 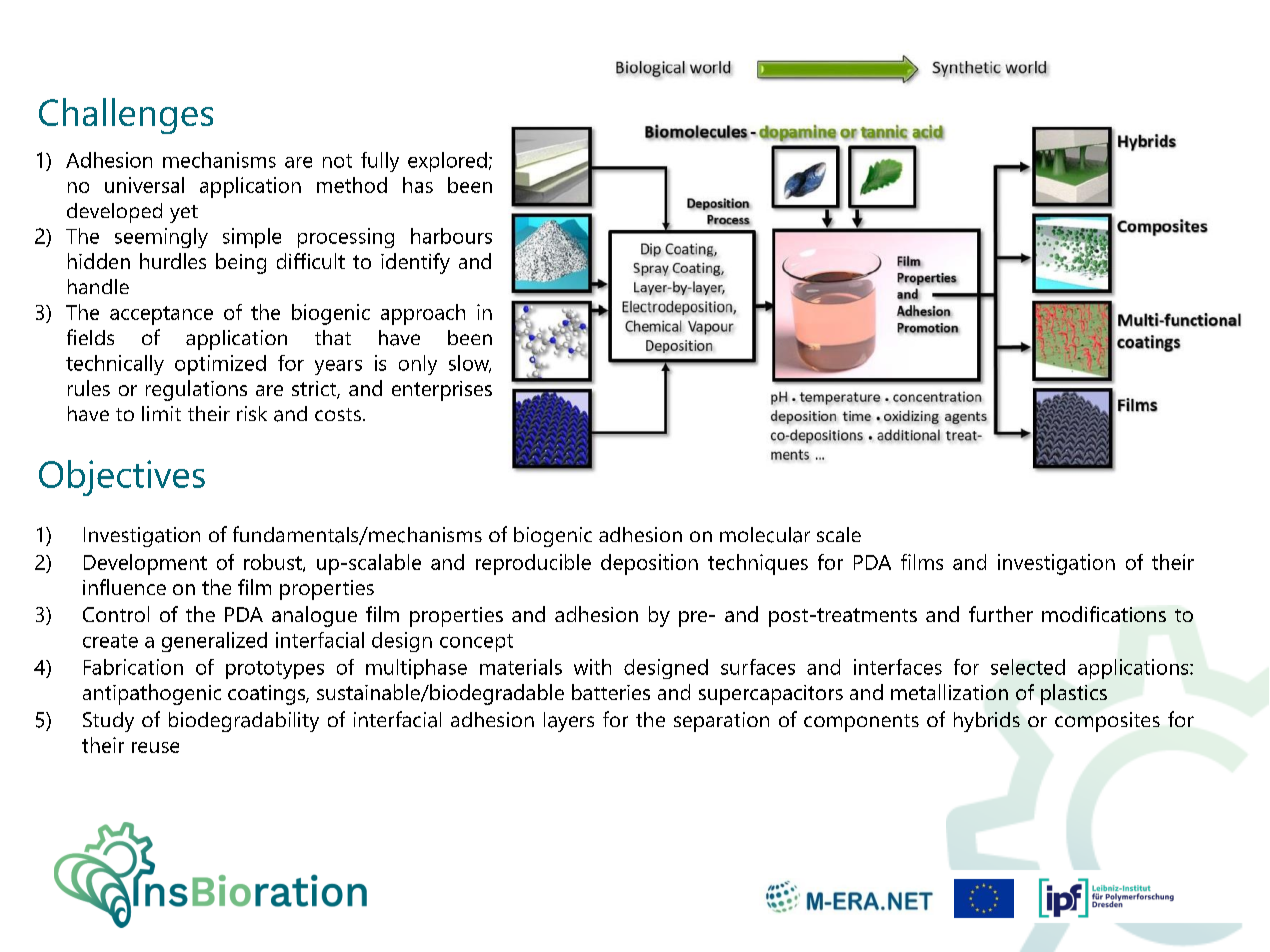 What do you see at coordinates (122, 478) in the screenshot?
I see `Objectives` at bounding box center [122, 478].
